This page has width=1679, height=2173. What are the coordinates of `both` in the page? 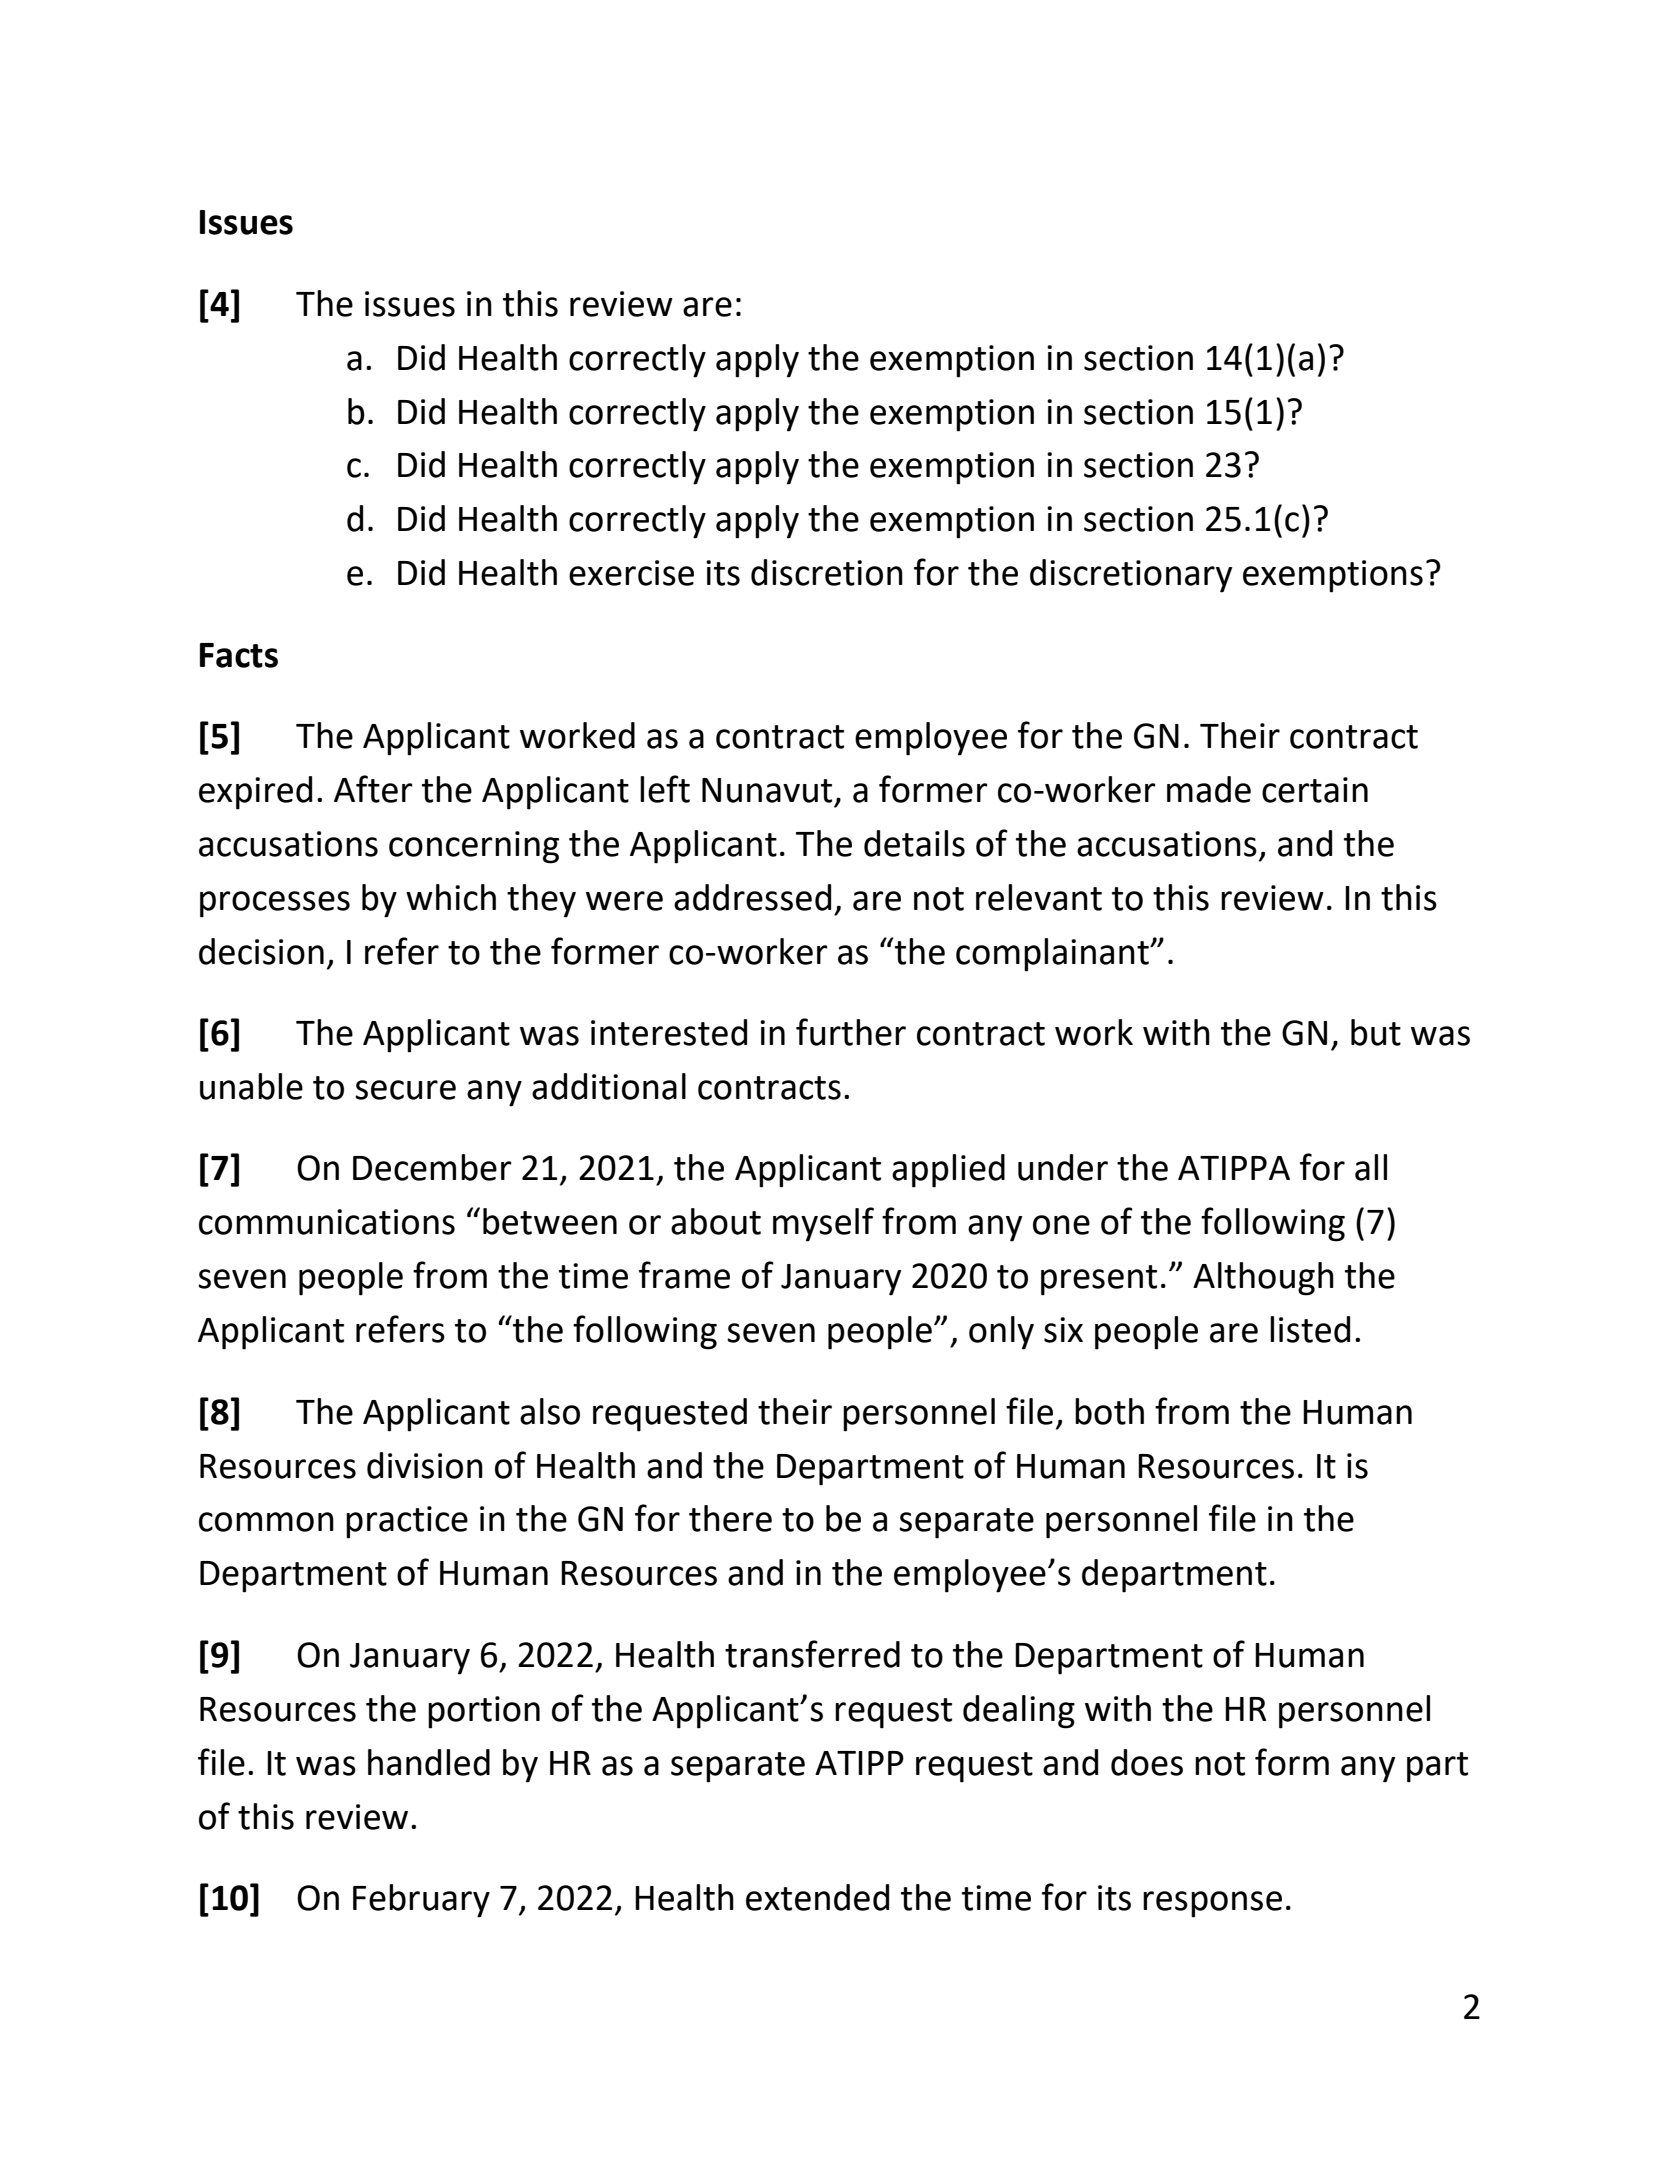 It's located at (1109, 1411).
